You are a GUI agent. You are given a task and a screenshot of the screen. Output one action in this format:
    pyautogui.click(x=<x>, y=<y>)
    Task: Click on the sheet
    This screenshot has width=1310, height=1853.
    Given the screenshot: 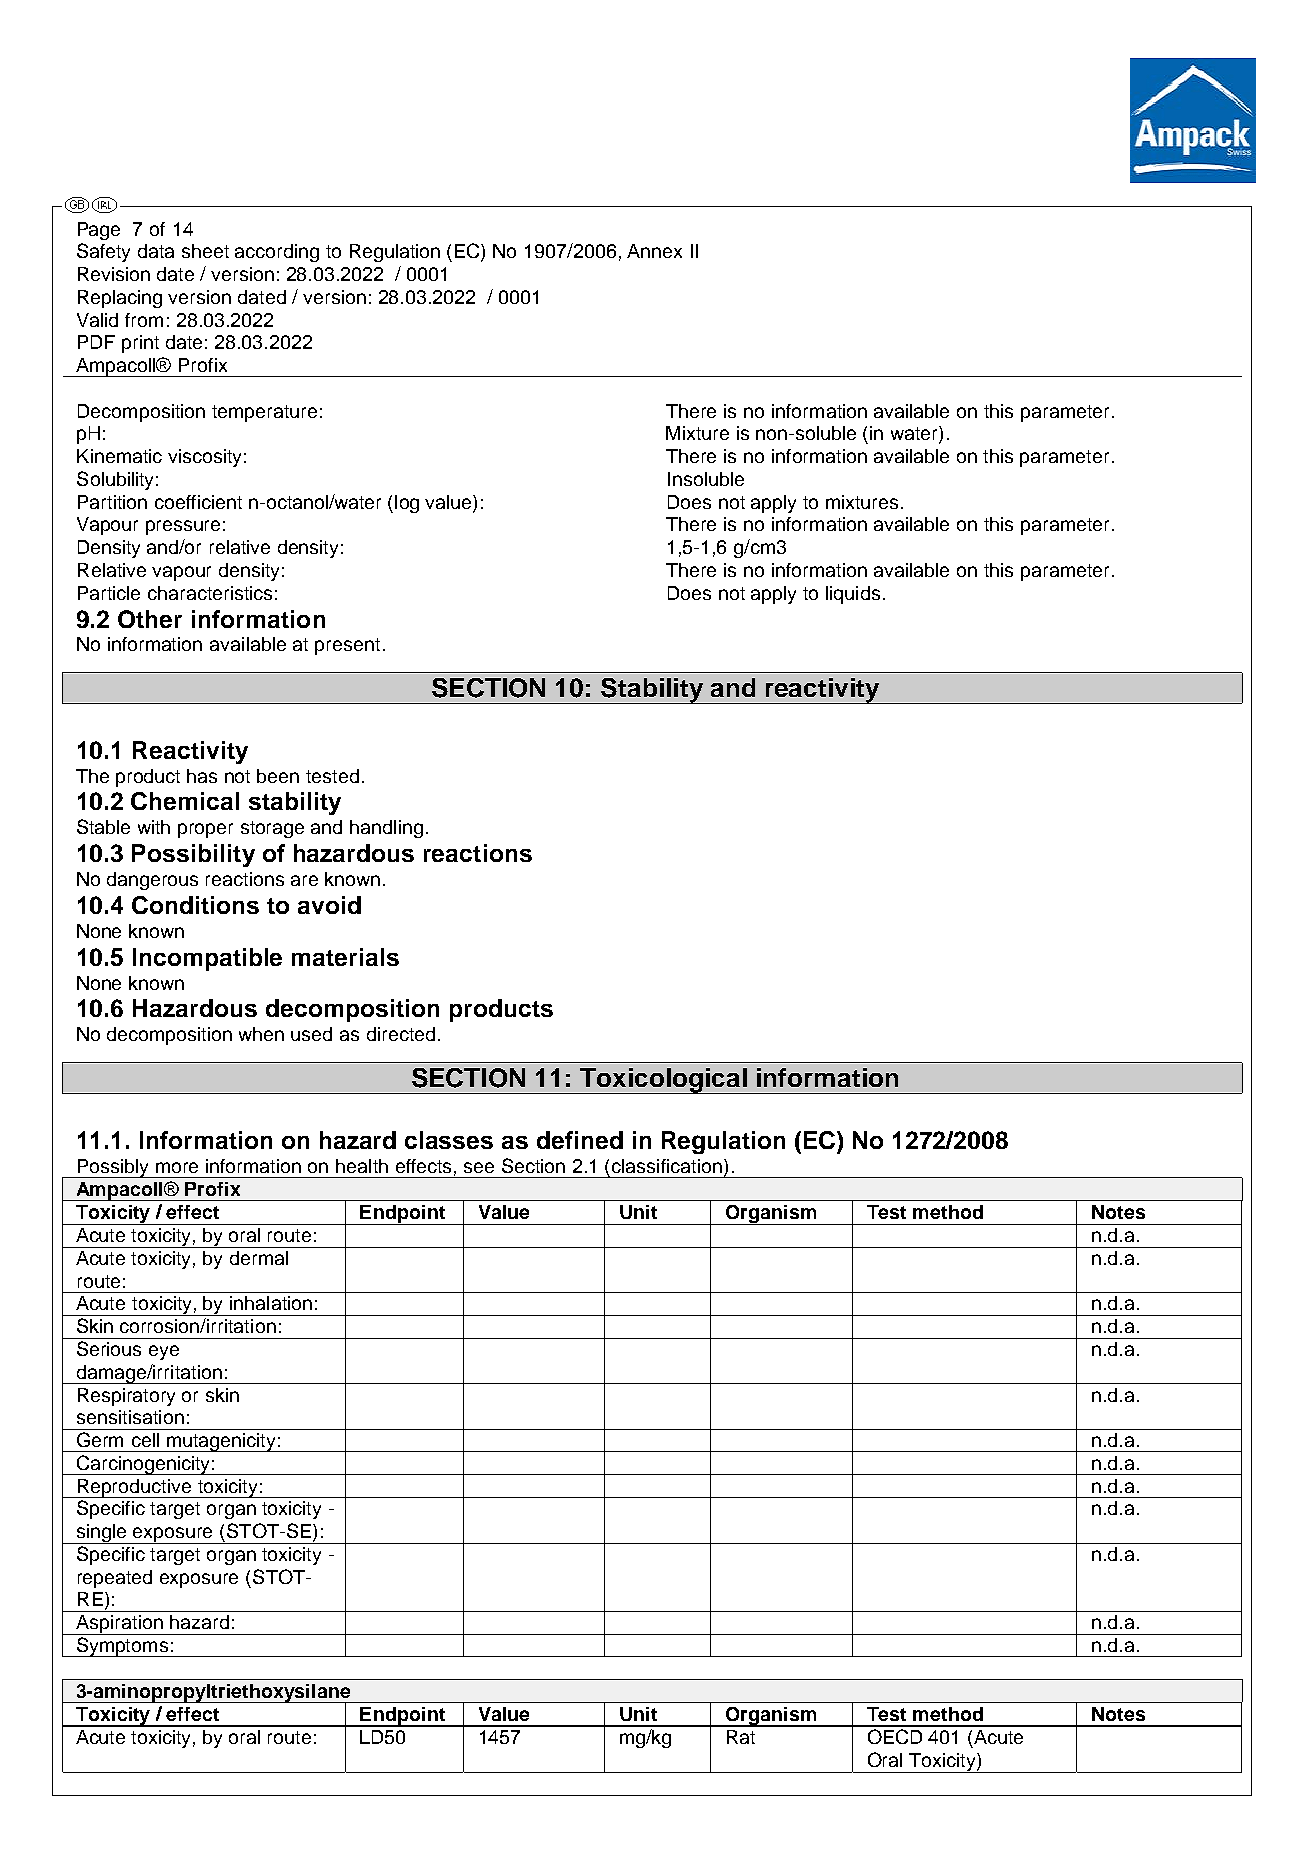 What is the action you would take?
    pyautogui.click(x=205, y=251)
